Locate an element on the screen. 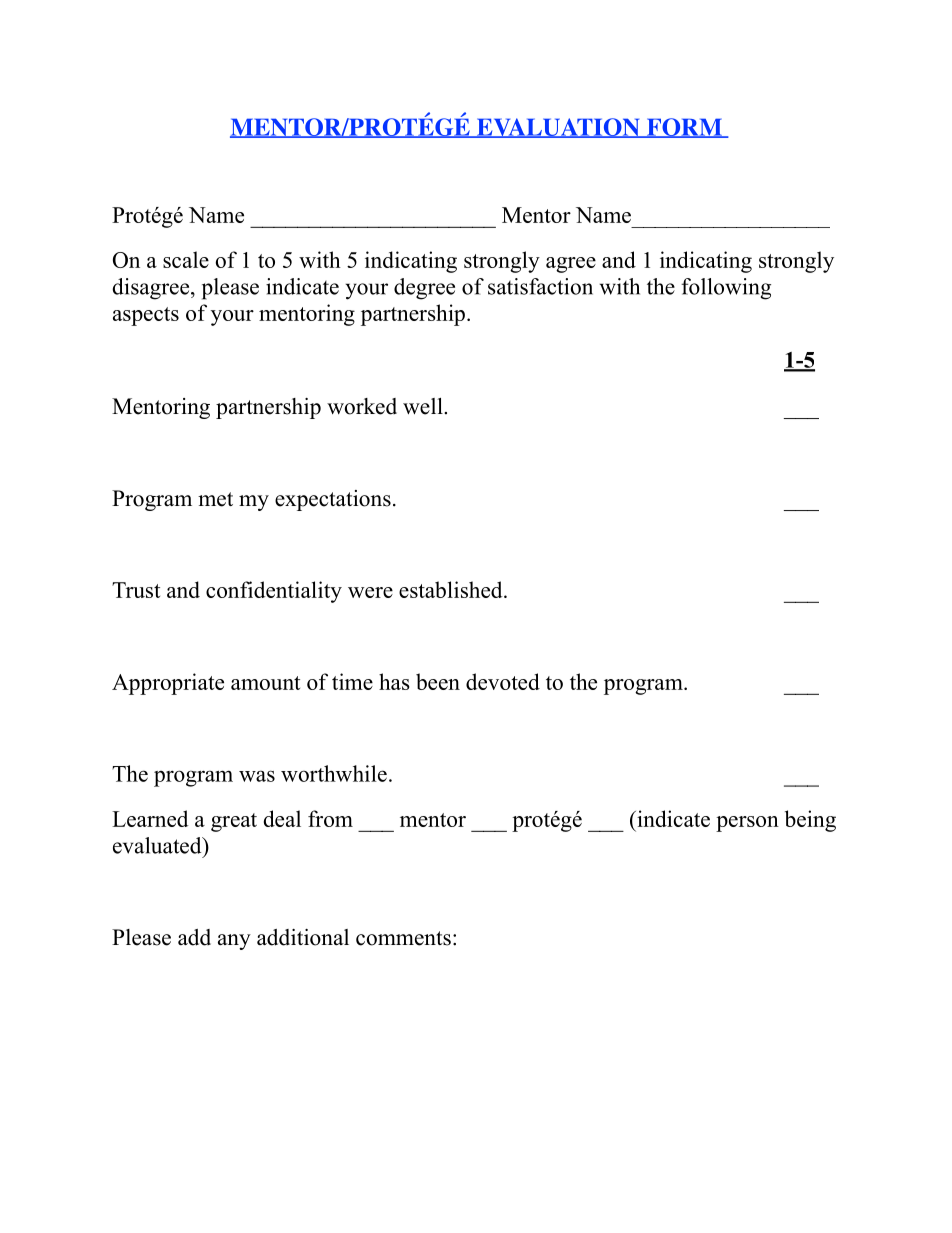 Image resolution: width=952 pixels, height=1233 pixels. any is located at coordinates (234, 942).
